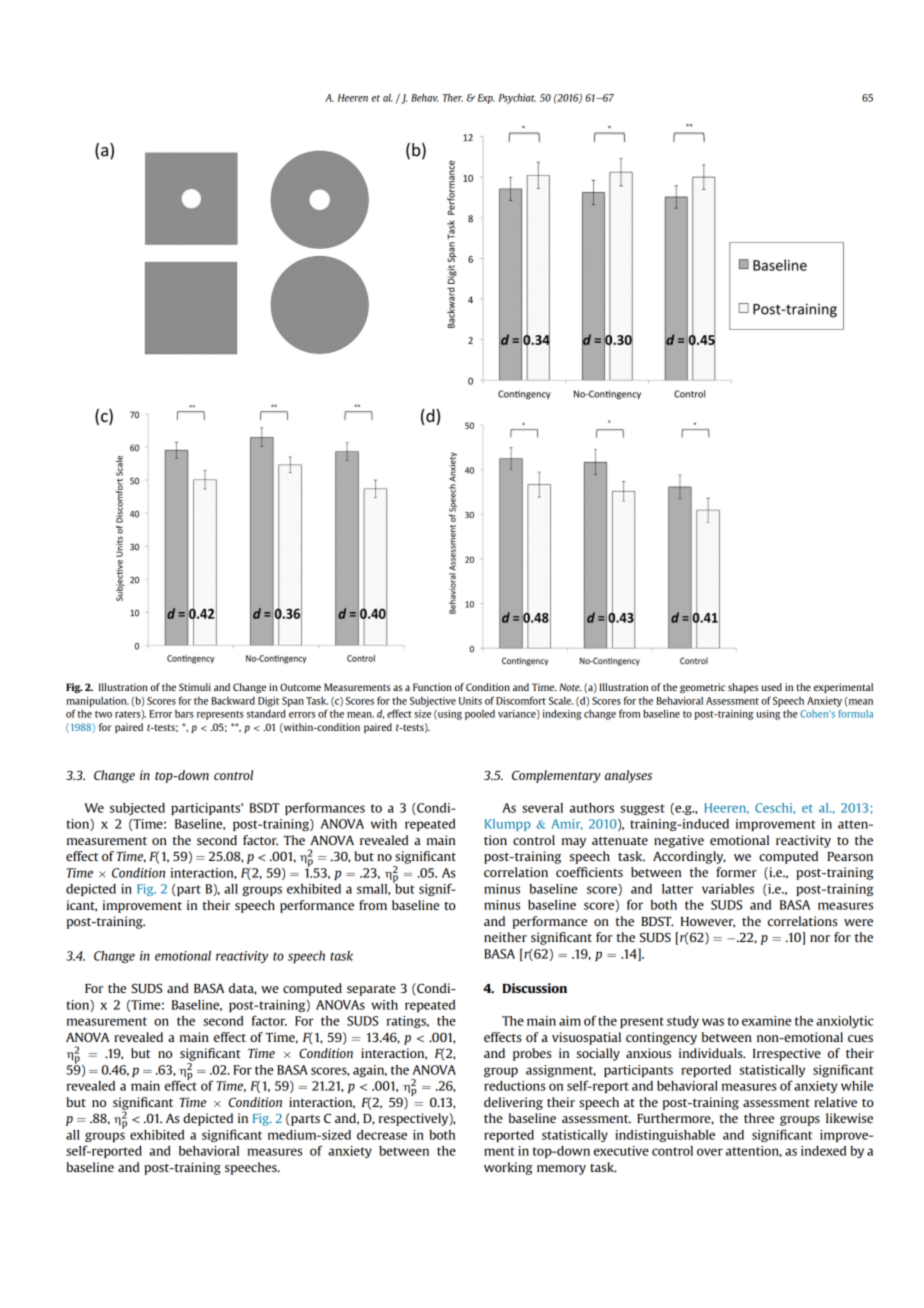 Image resolution: width=924 pixels, height=1308 pixels. What do you see at coordinates (532, 1054) in the image?
I see `probes` at bounding box center [532, 1054].
